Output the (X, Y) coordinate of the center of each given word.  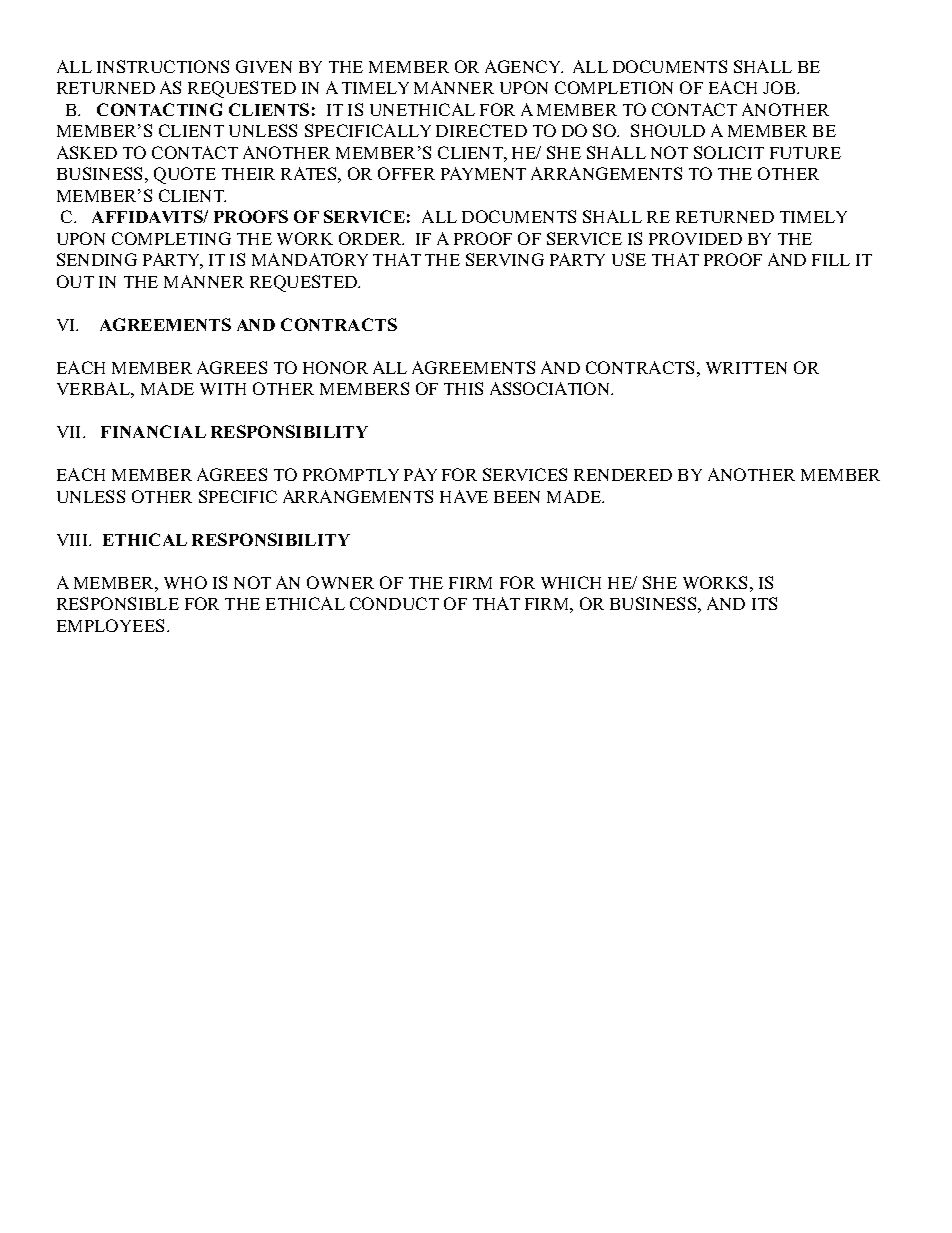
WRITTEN (746, 368)
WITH (223, 389)
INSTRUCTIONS (163, 66)
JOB (780, 87)
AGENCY (524, 66)
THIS (463, 388)
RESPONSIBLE (118, 603)
